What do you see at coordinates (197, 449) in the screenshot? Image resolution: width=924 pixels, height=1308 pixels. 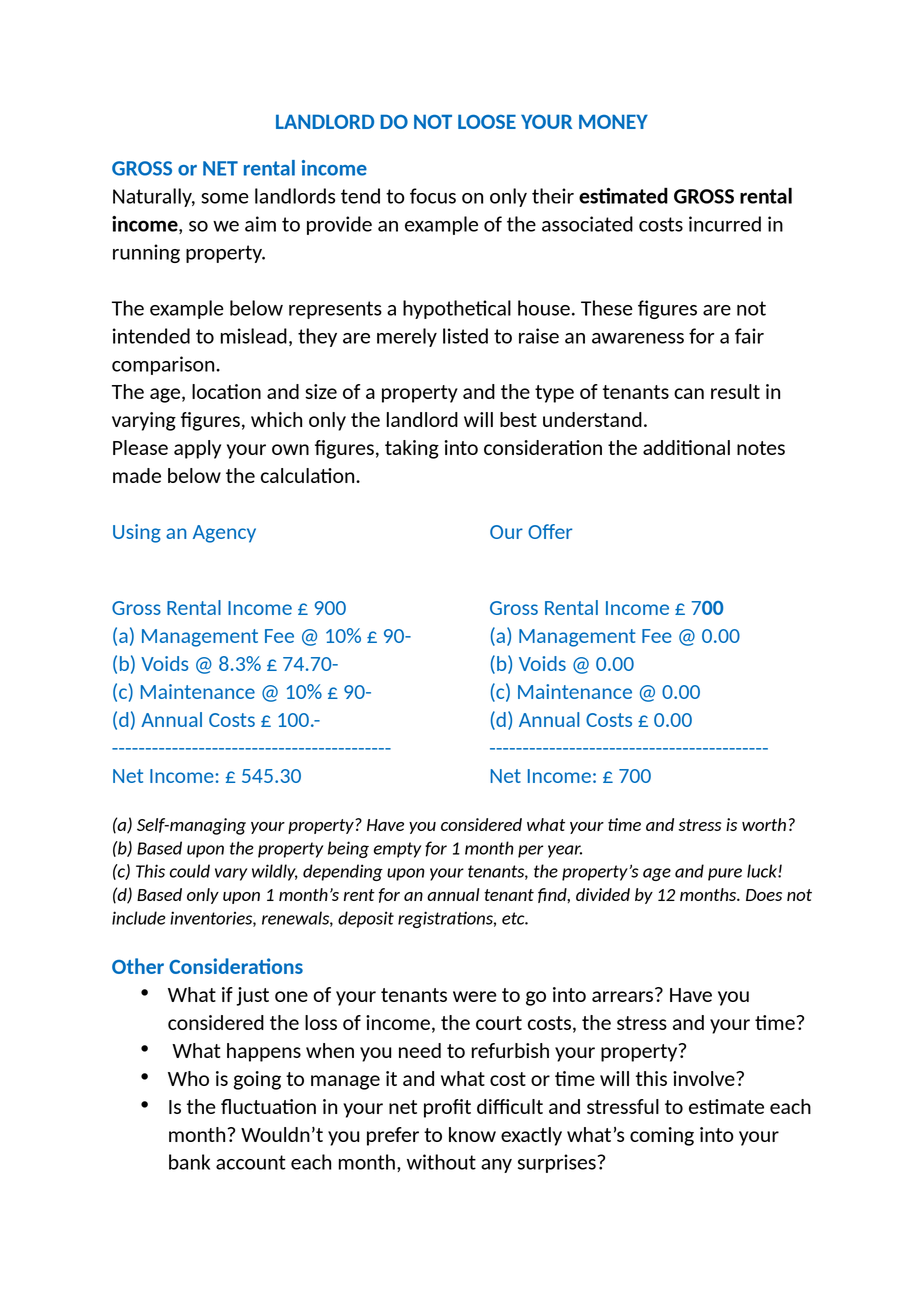 I see `apply` at bounding box center [197, 449].
